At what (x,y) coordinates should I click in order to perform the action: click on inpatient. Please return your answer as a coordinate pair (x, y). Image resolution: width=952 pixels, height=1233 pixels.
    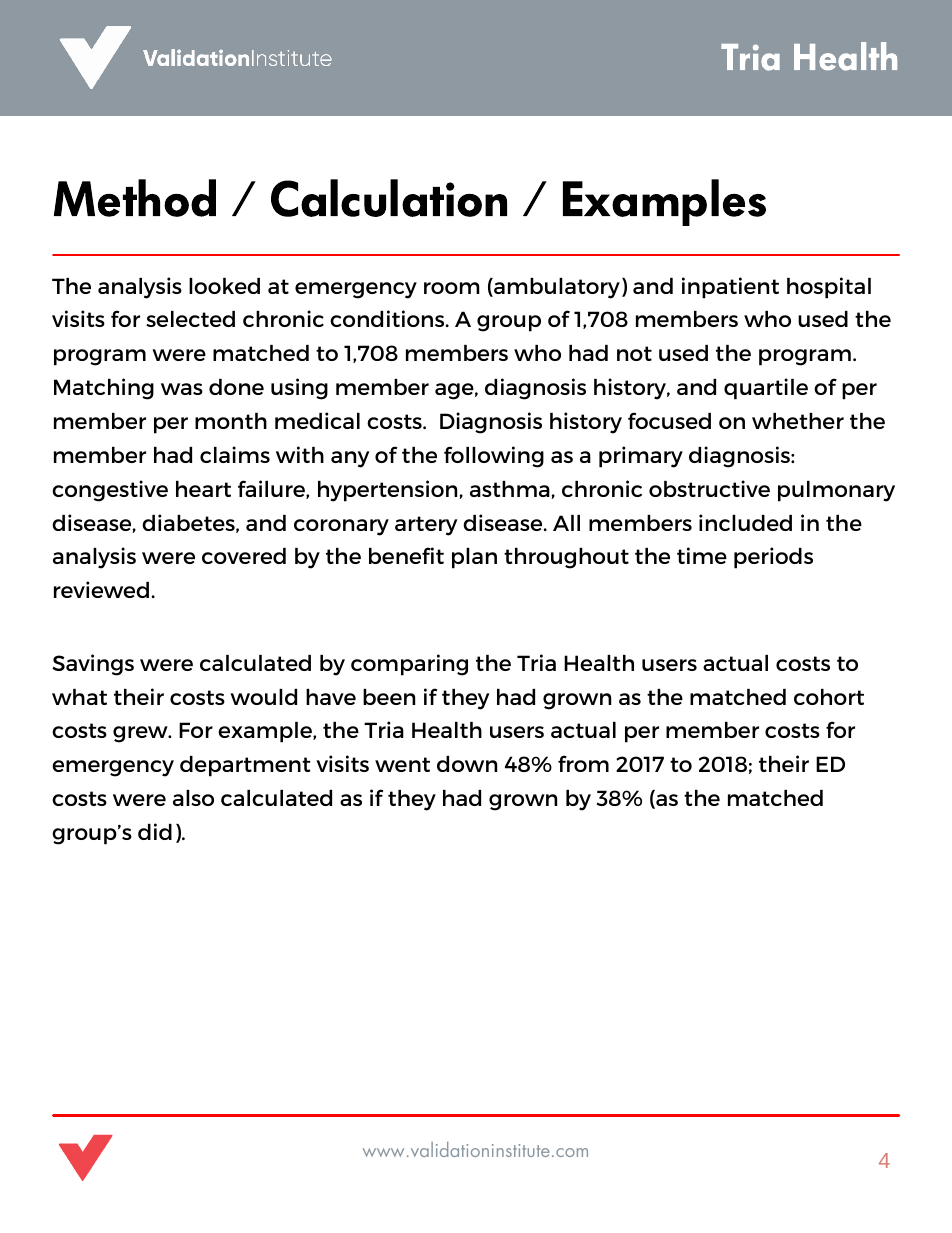
    Looking at the image, I should click on (730, 288).
